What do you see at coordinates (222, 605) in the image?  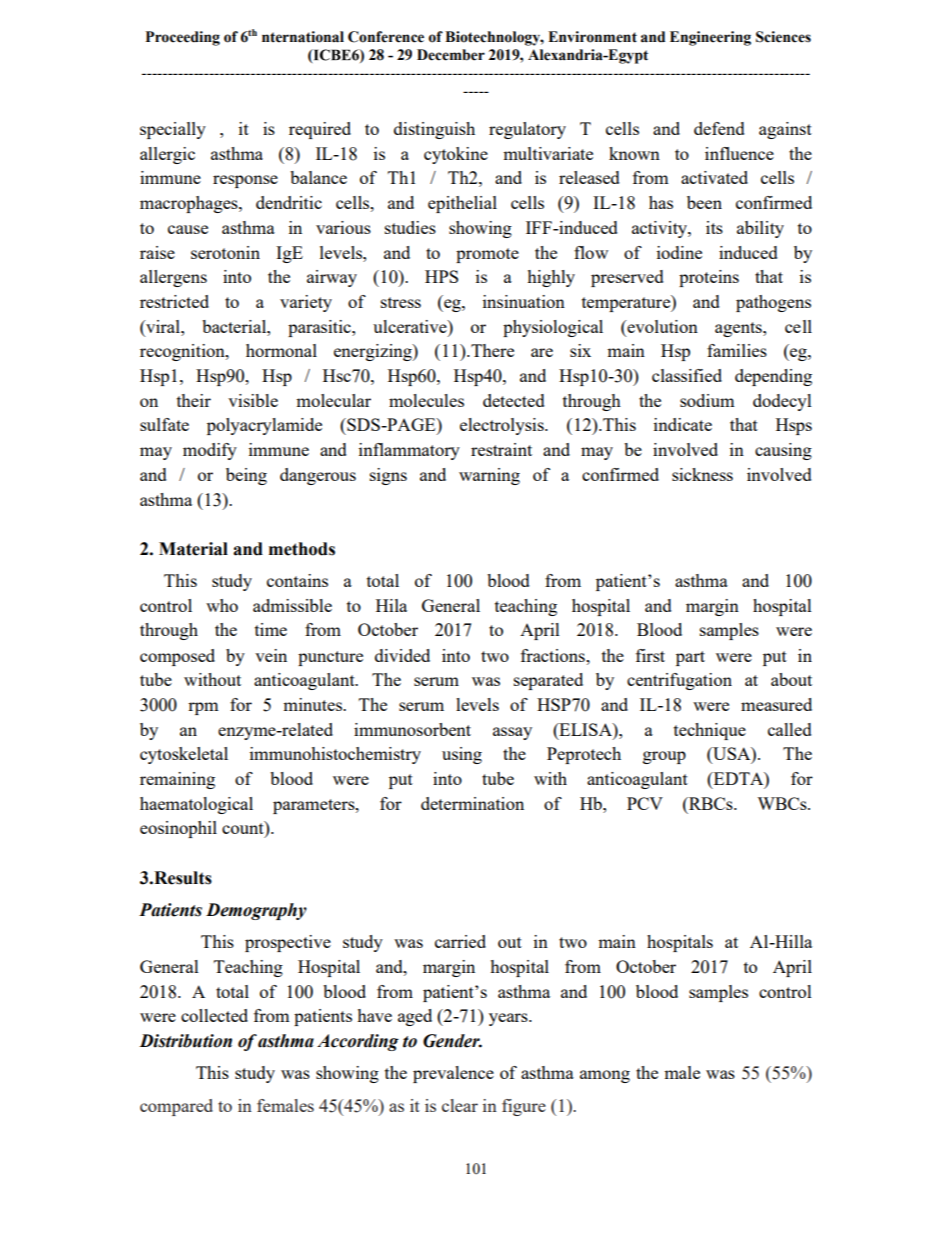 I see `who` at bounding box center [222, 605].
